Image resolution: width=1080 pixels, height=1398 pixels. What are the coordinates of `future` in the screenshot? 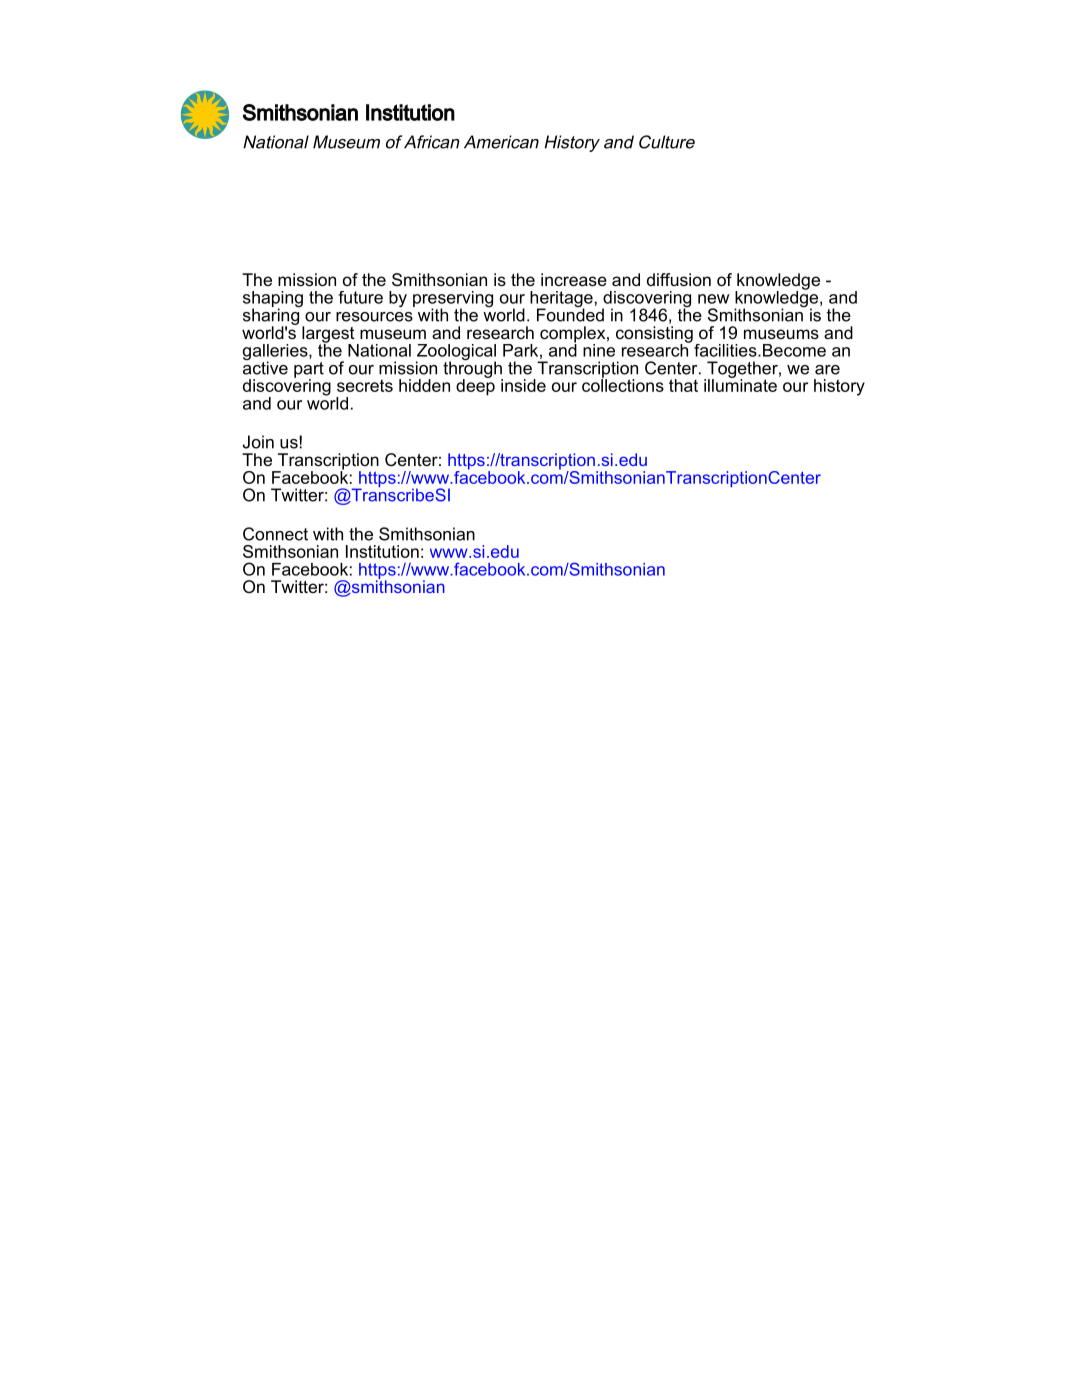 It's located at (360, 297).
